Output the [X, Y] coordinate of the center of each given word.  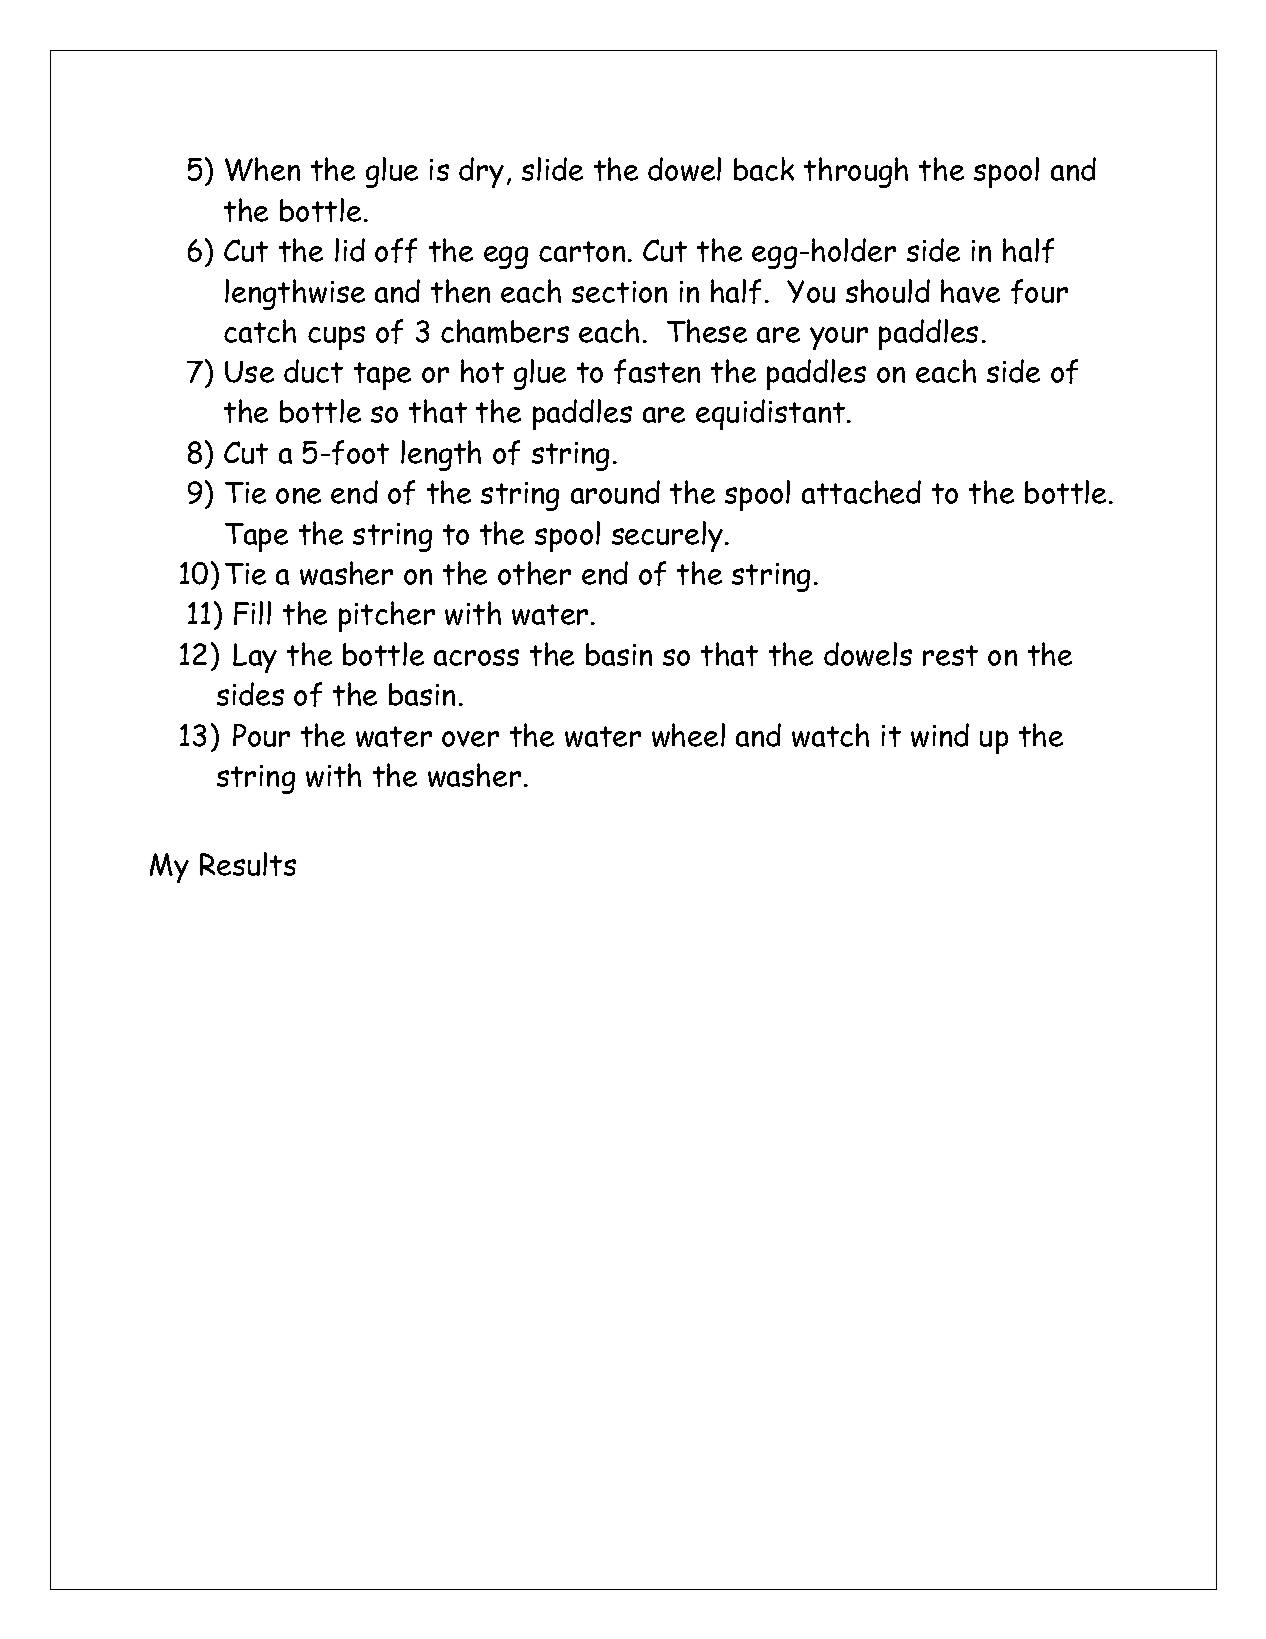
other [534, 573]
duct [313, 371]
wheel [688, 735]
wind [940, 735]
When [262, 169]
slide [552, 169]
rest [950, 655]
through [856, 172]
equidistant [772, 414]
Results [248, 864]
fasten [657, 371]
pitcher [387, 616]
